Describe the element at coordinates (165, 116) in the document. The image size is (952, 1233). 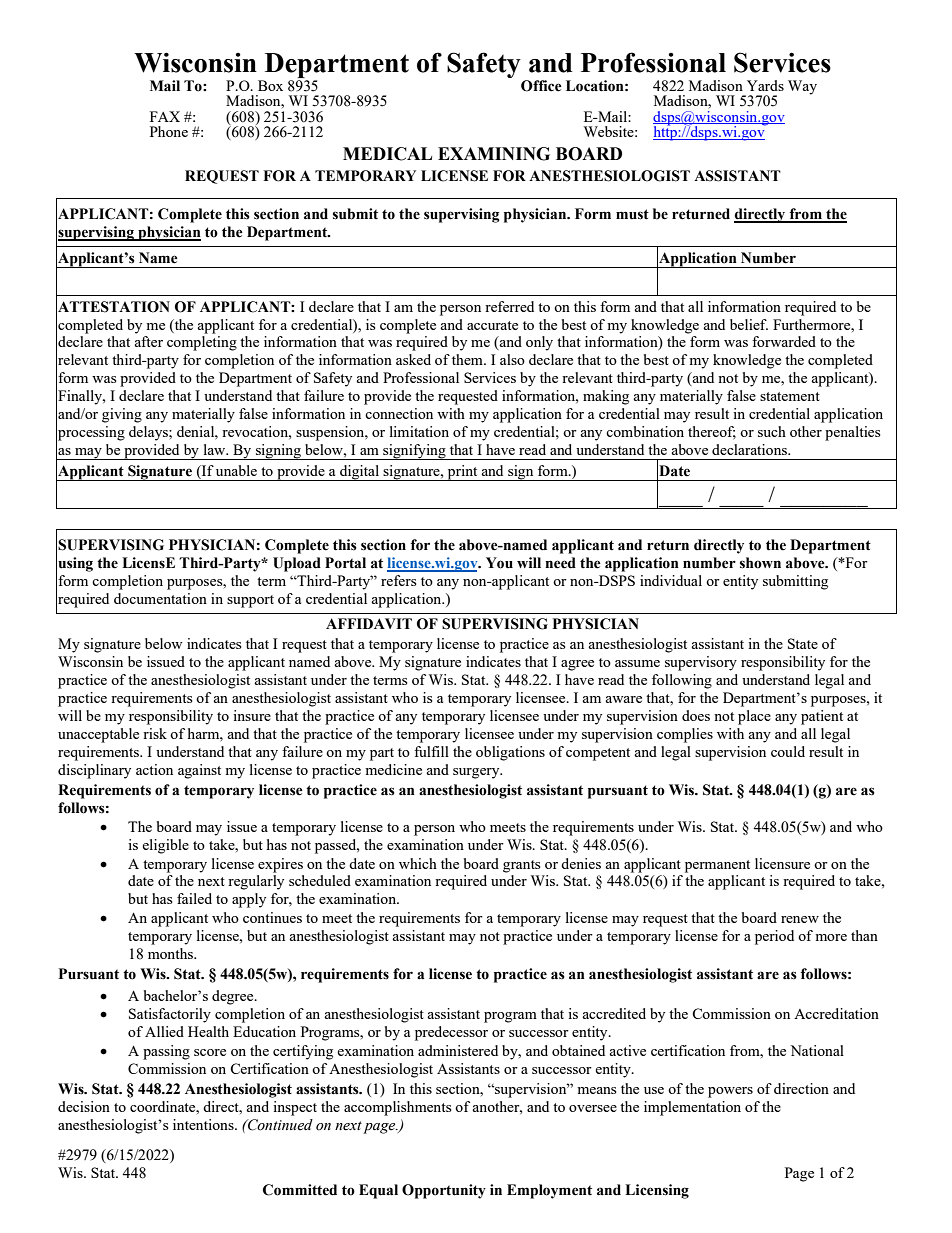
I see `FAX` at that location.
